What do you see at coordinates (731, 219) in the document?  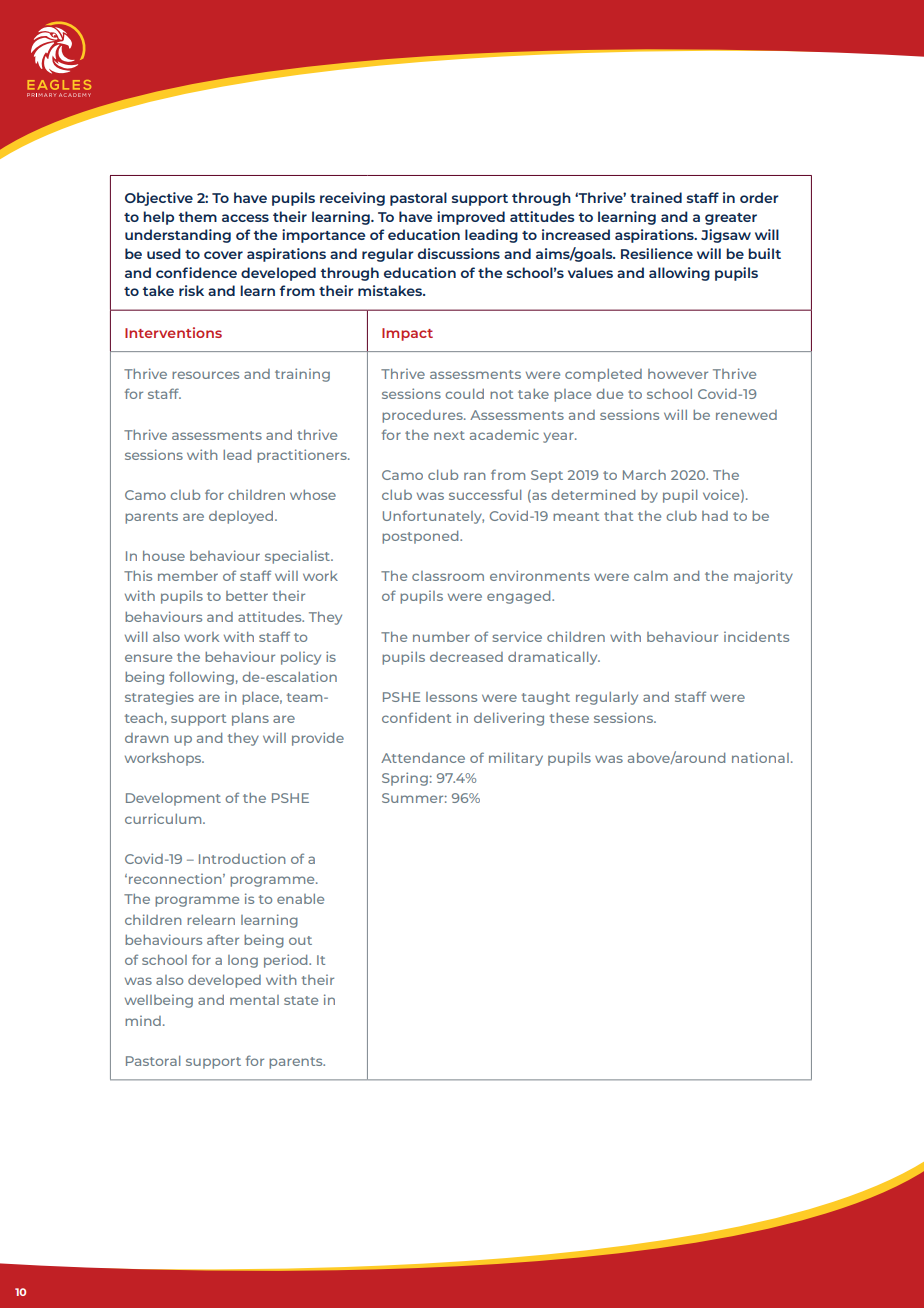 I see `greater` at bounding box center [731, 219].
